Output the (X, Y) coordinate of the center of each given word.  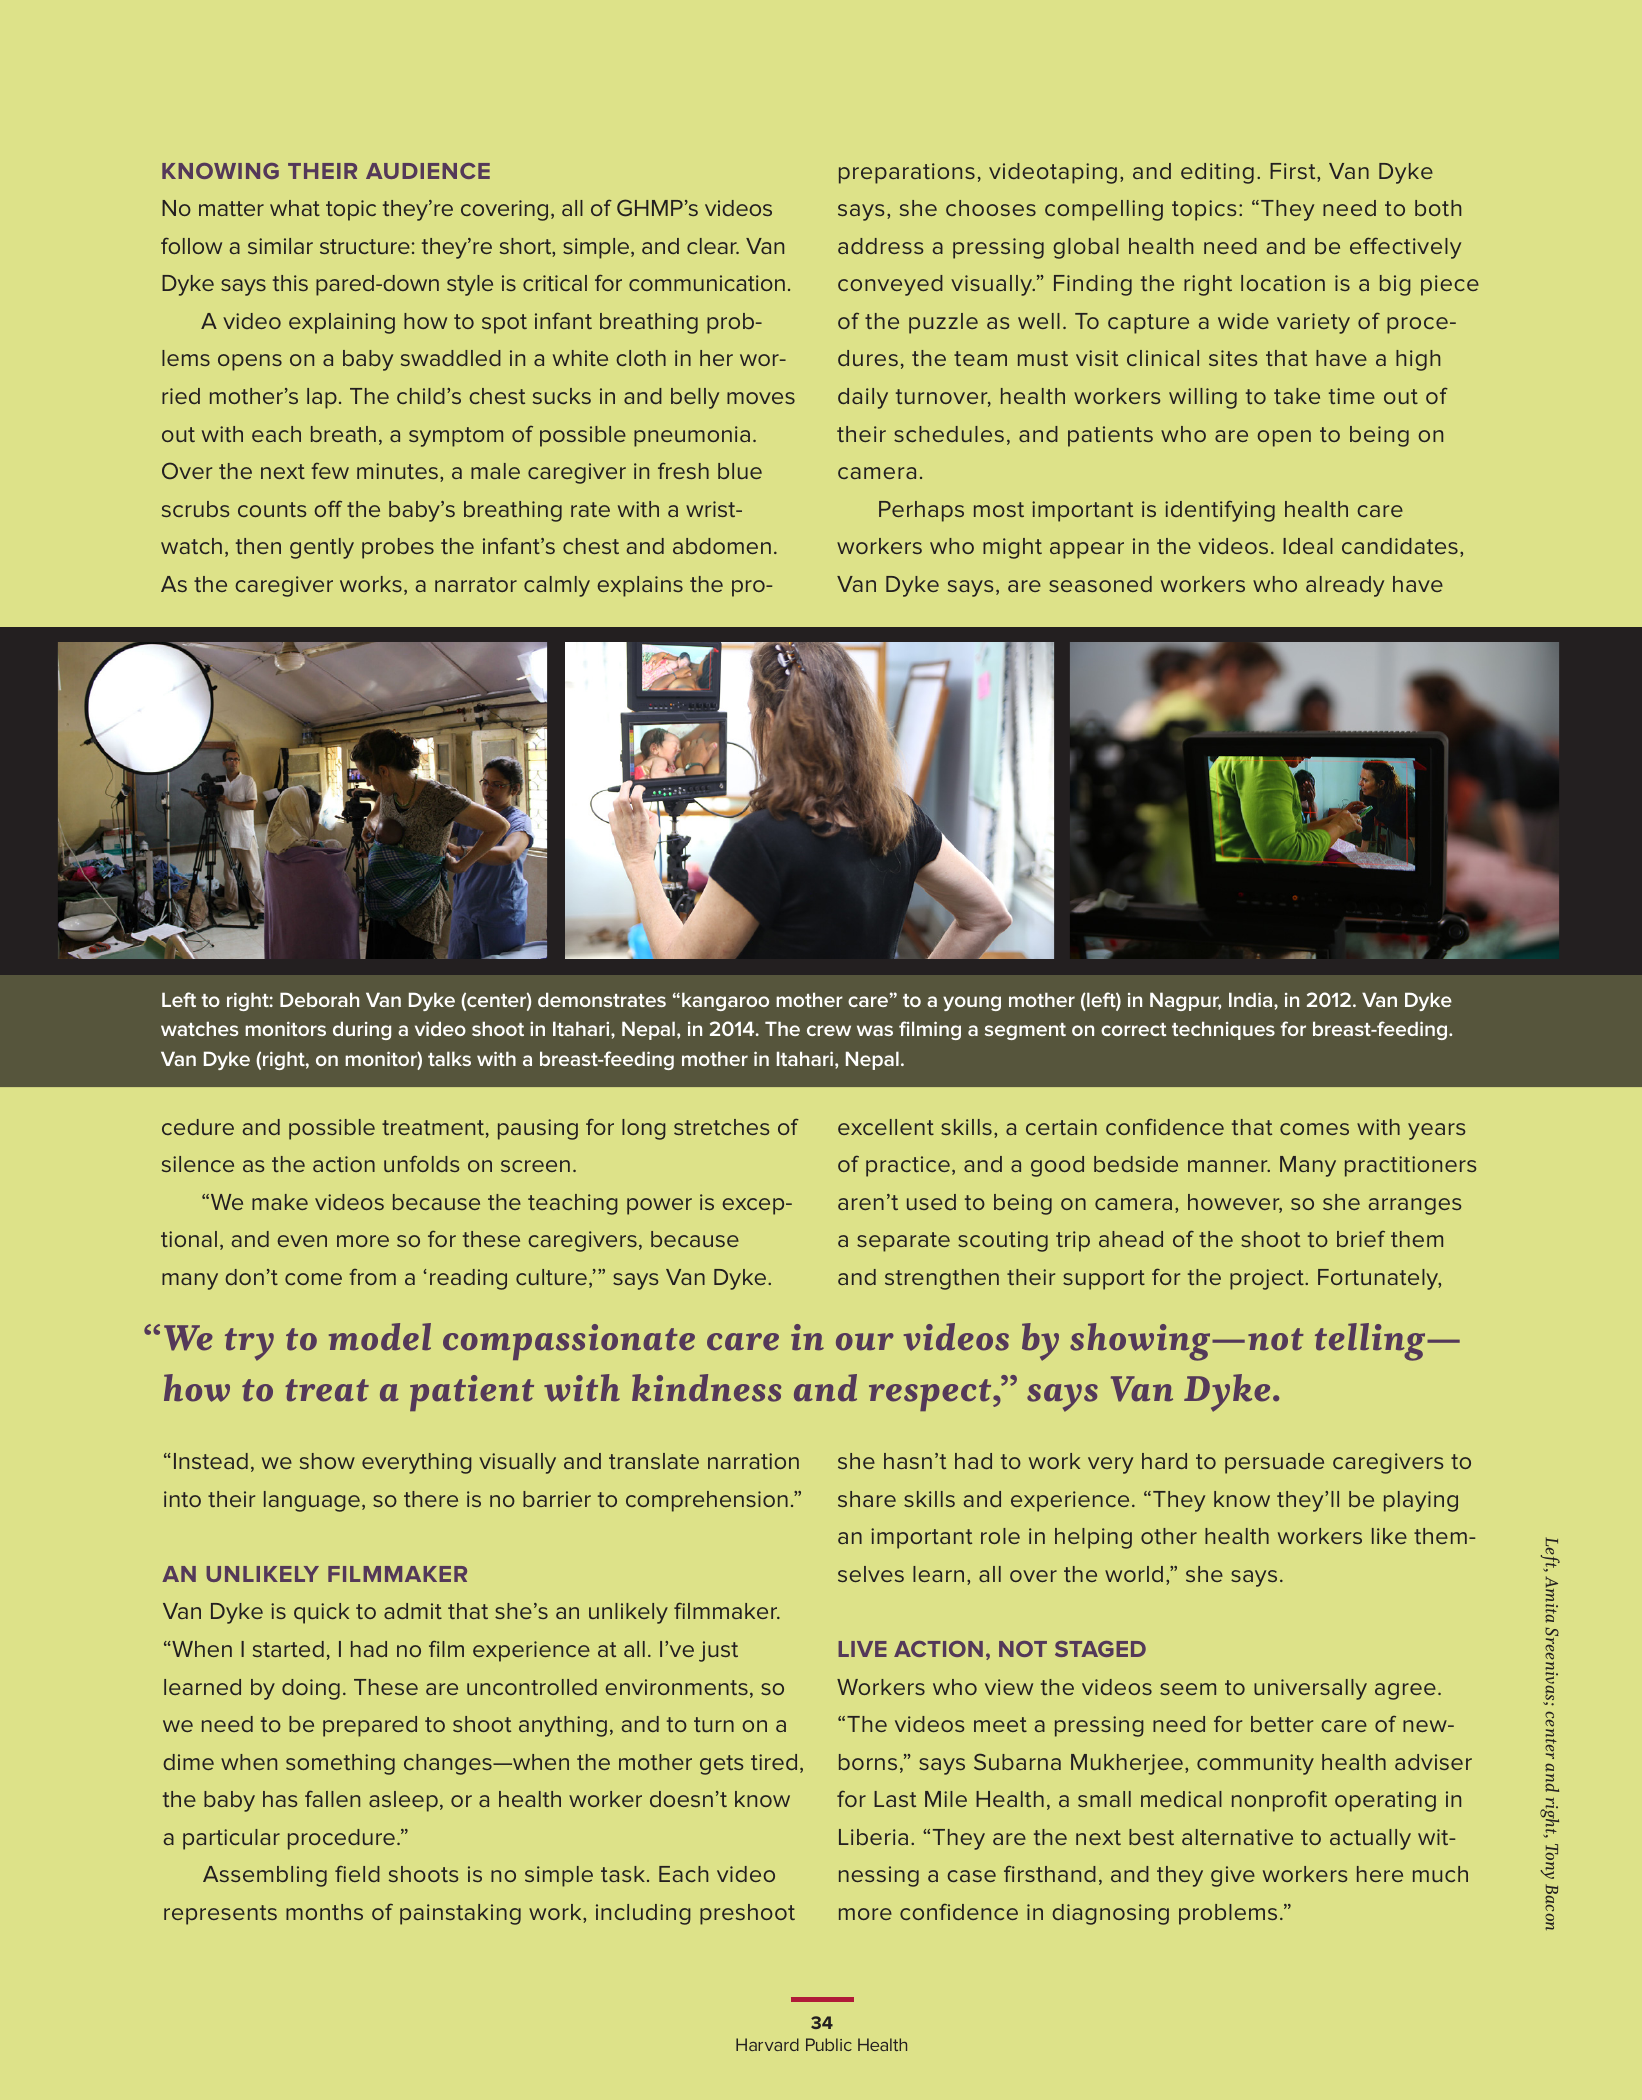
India (1252, 999)
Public (829, 2044)
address (880, 246)
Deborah (319, 999)
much (1440, 1874)
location (1283, 283)
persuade (1274, 1463)
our (865, 1342)
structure (365, 246)
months (324, 1912)
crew (829, 1030)
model (380, 1337)
